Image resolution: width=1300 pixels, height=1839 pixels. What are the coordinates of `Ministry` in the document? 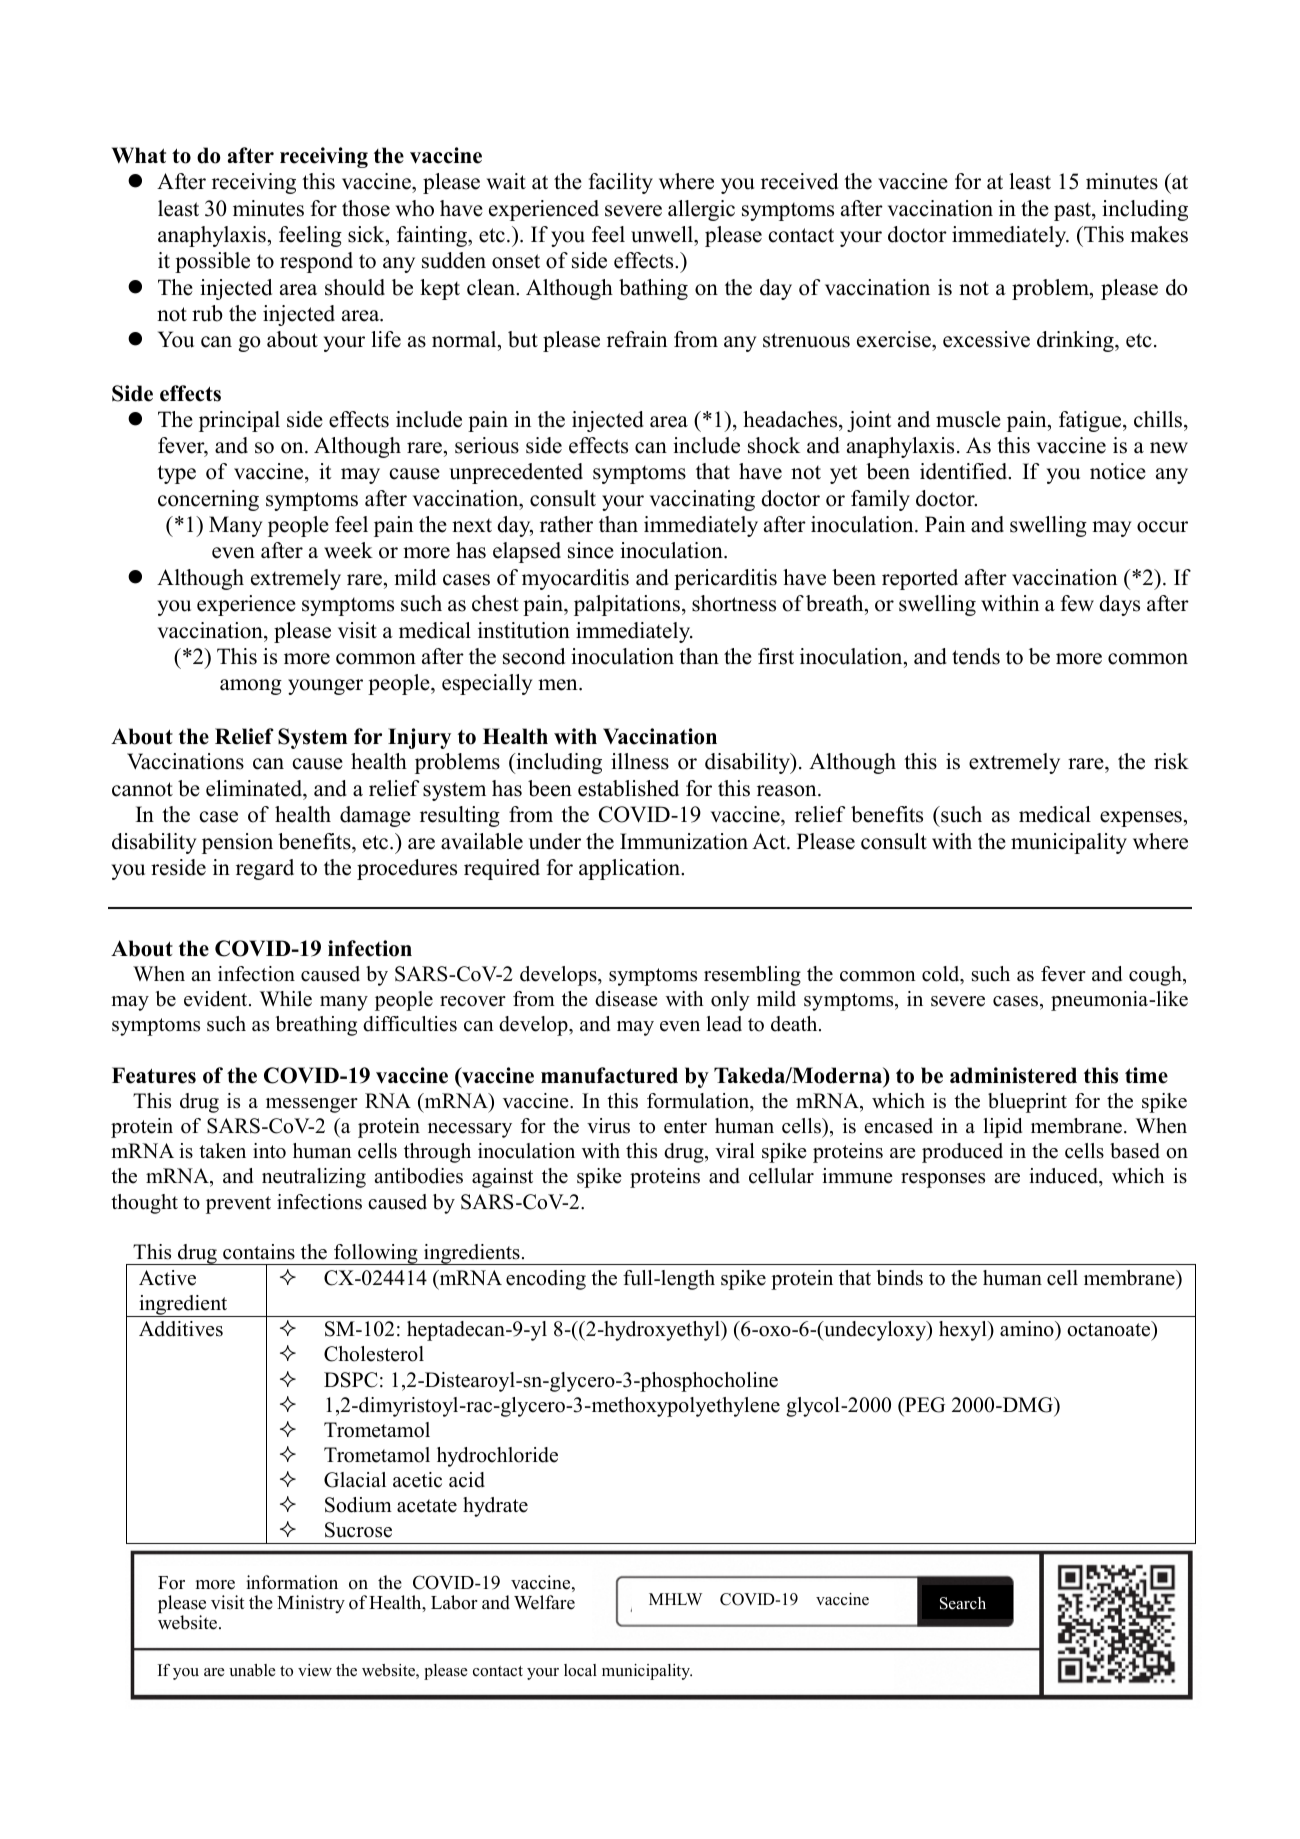 It's located at (311, 1604).
